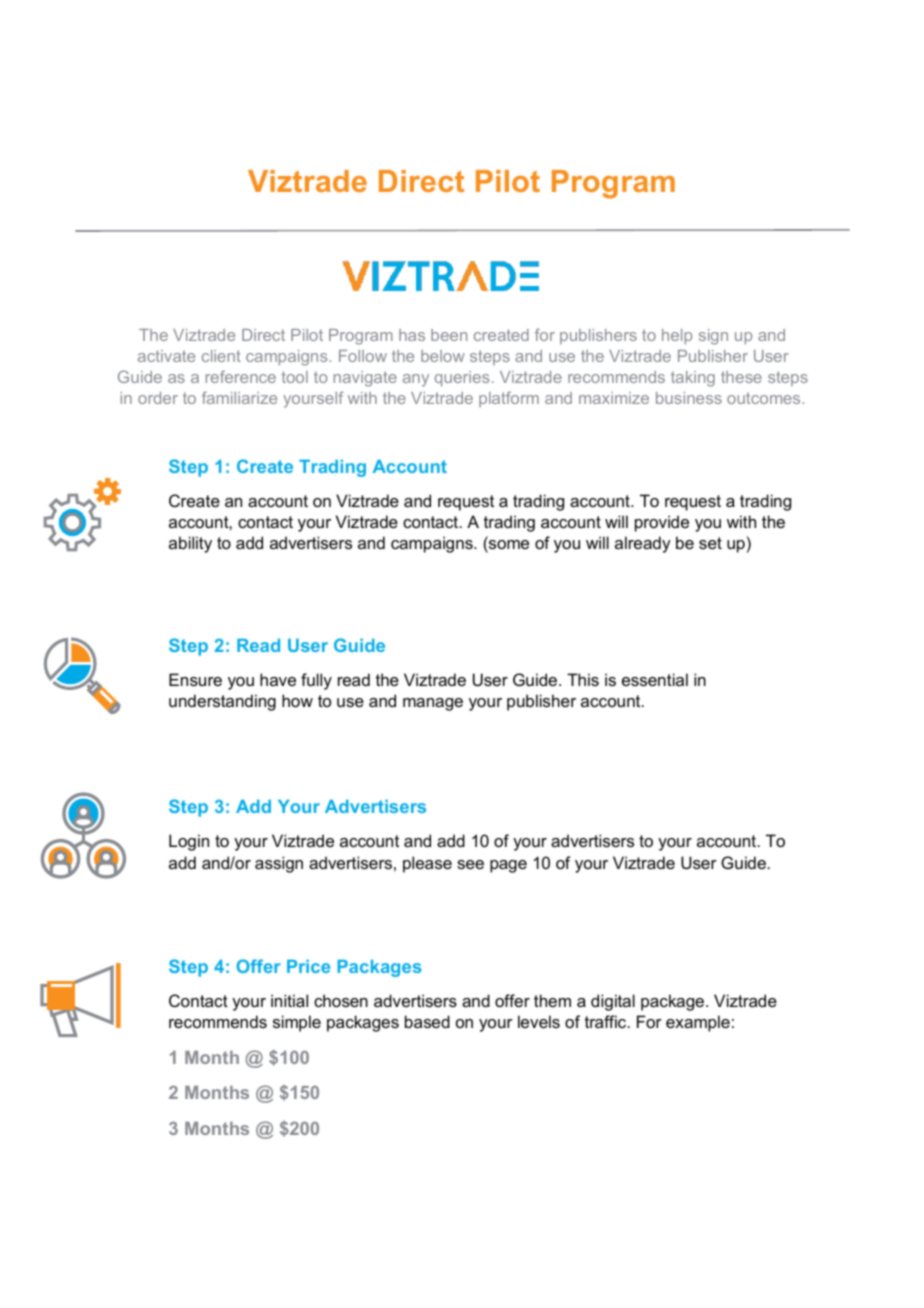 The height and width of the page is (1308, 924). What do you see at coordinates (710, 543) in the page?
I see `set` at bounding box center [710, 543].
